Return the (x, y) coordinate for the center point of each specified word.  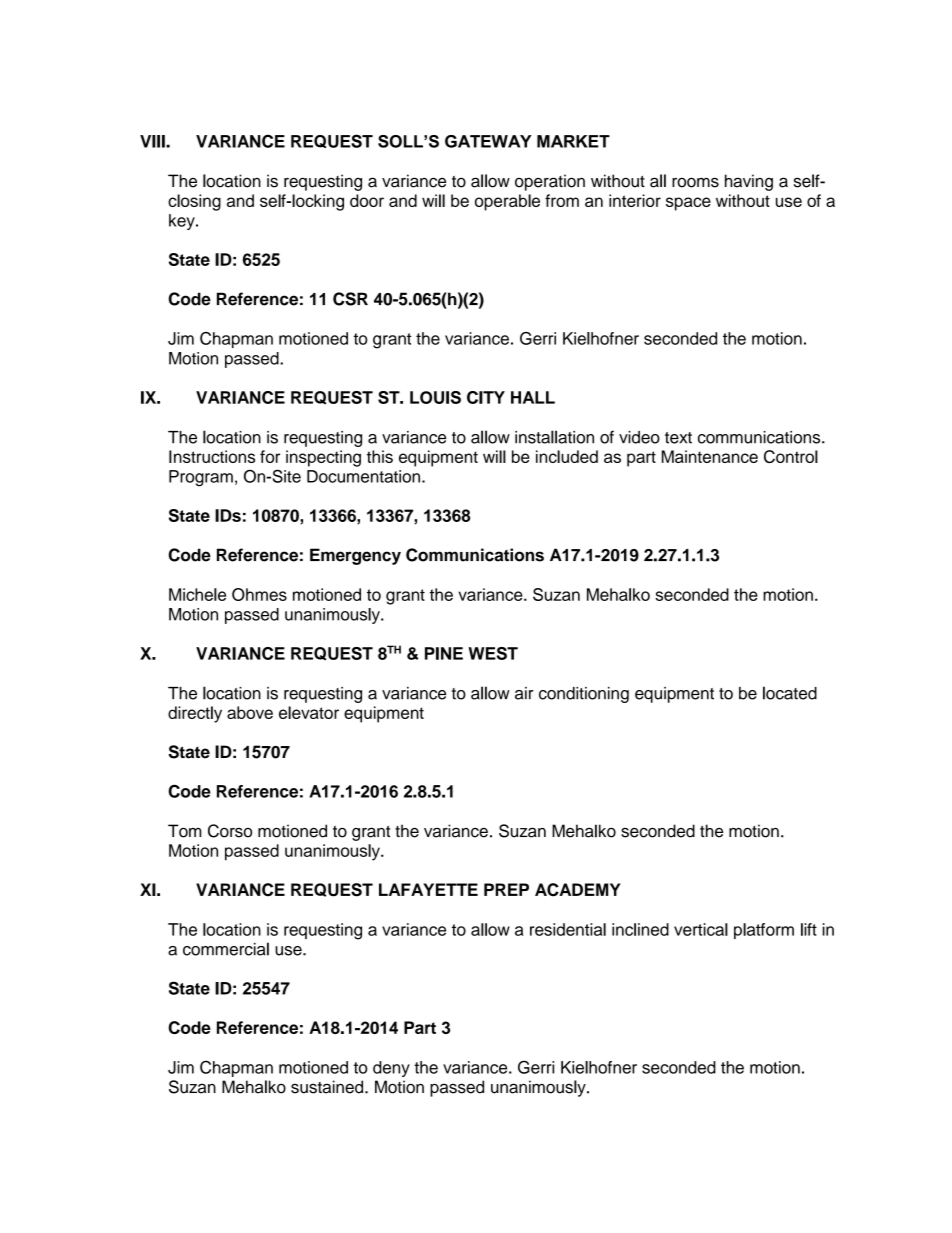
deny (391, 1069)
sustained (328, 1087)
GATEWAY (488, 141)
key (183, 222)
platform (764, 931)
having (749, 182)
